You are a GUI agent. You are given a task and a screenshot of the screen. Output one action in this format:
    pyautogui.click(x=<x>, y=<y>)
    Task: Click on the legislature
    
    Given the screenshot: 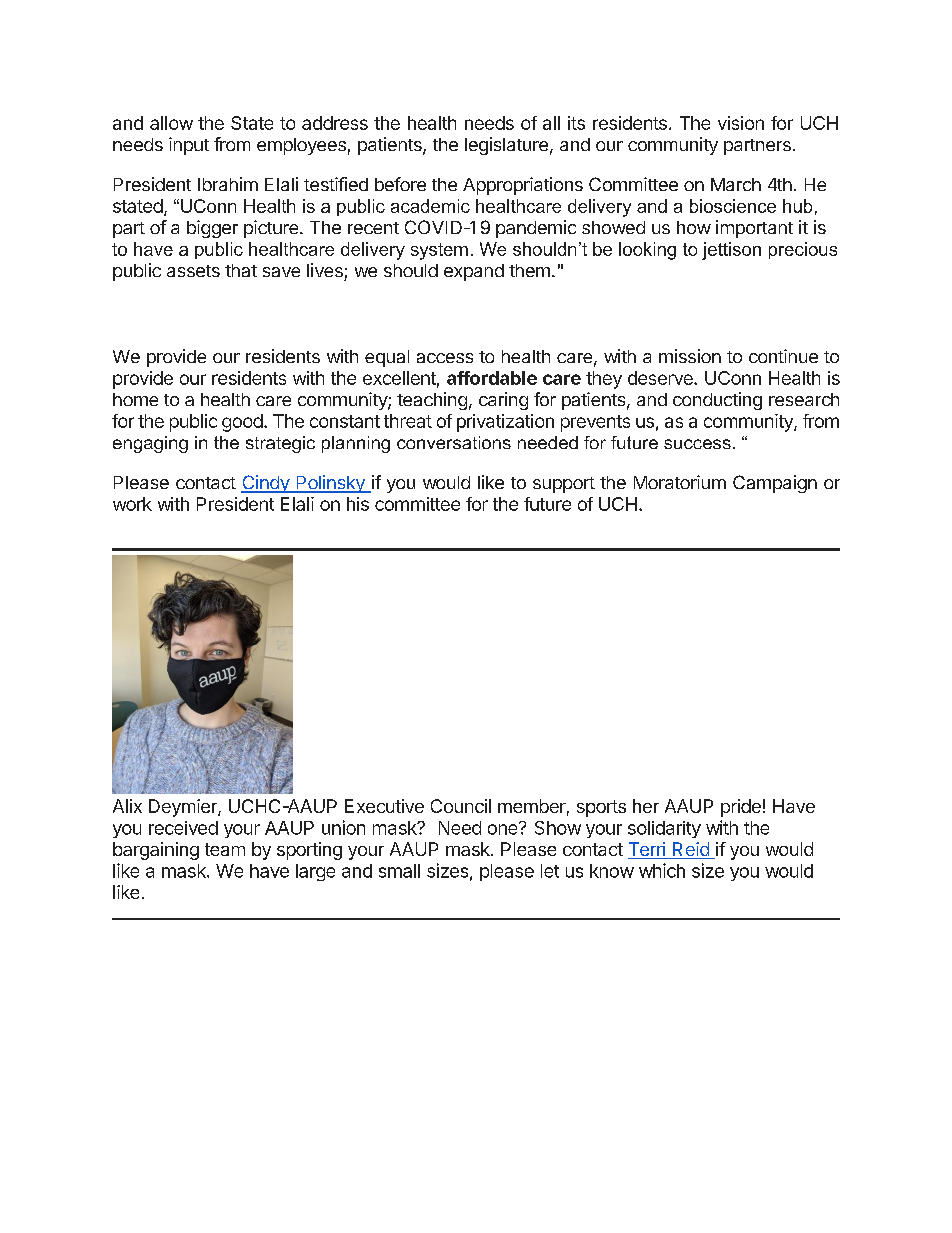 What is the action you would take?
    pyautogui.click(x=506, y=146)
